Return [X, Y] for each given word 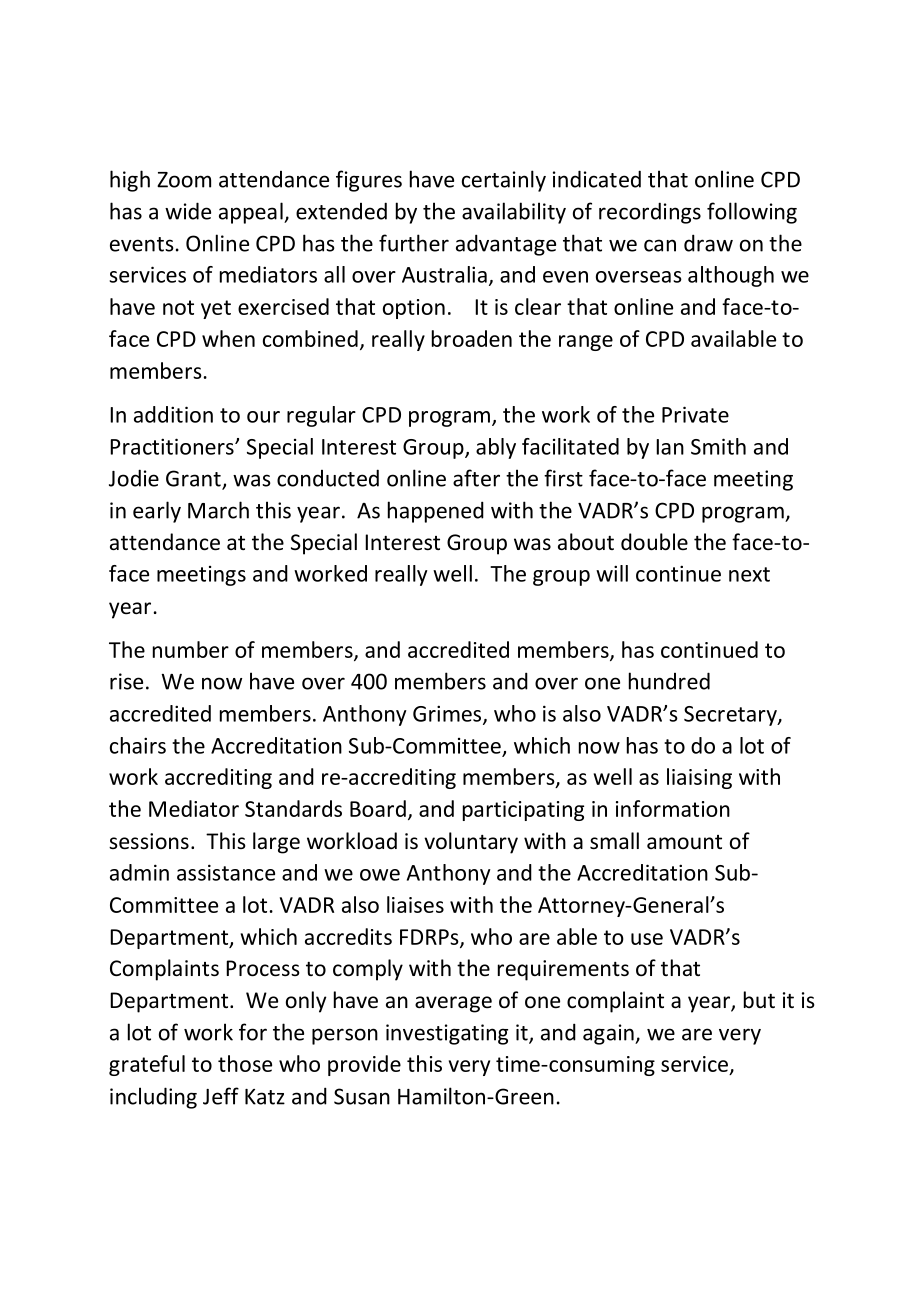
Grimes [448, 714]
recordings [650, 213]
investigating [447, 1034]
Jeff [221, 1096]
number [191, 649]
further [414, 243]
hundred [669, 681]
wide [188, 211]
